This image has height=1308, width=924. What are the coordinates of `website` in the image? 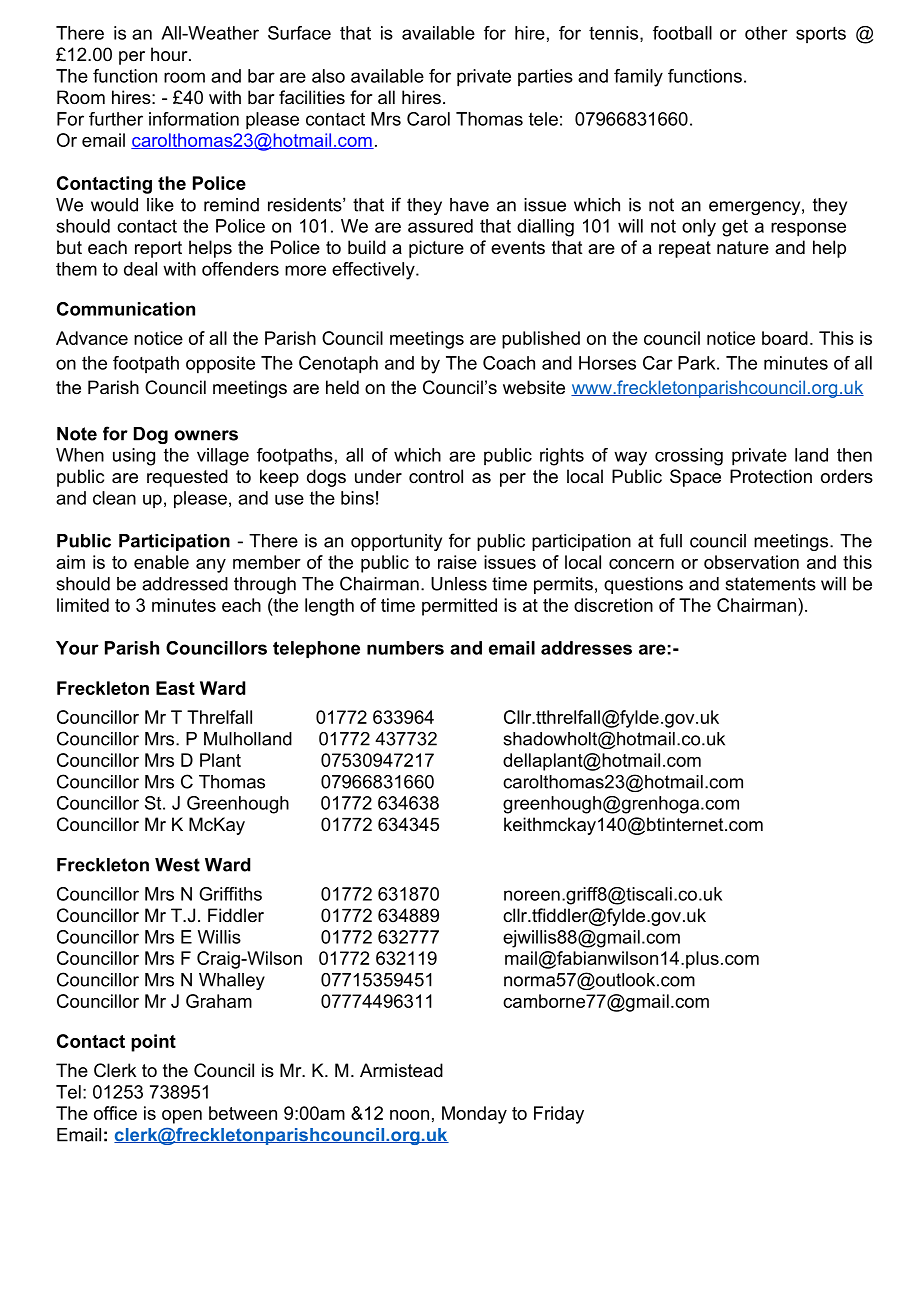 It's located at (534, 387).
